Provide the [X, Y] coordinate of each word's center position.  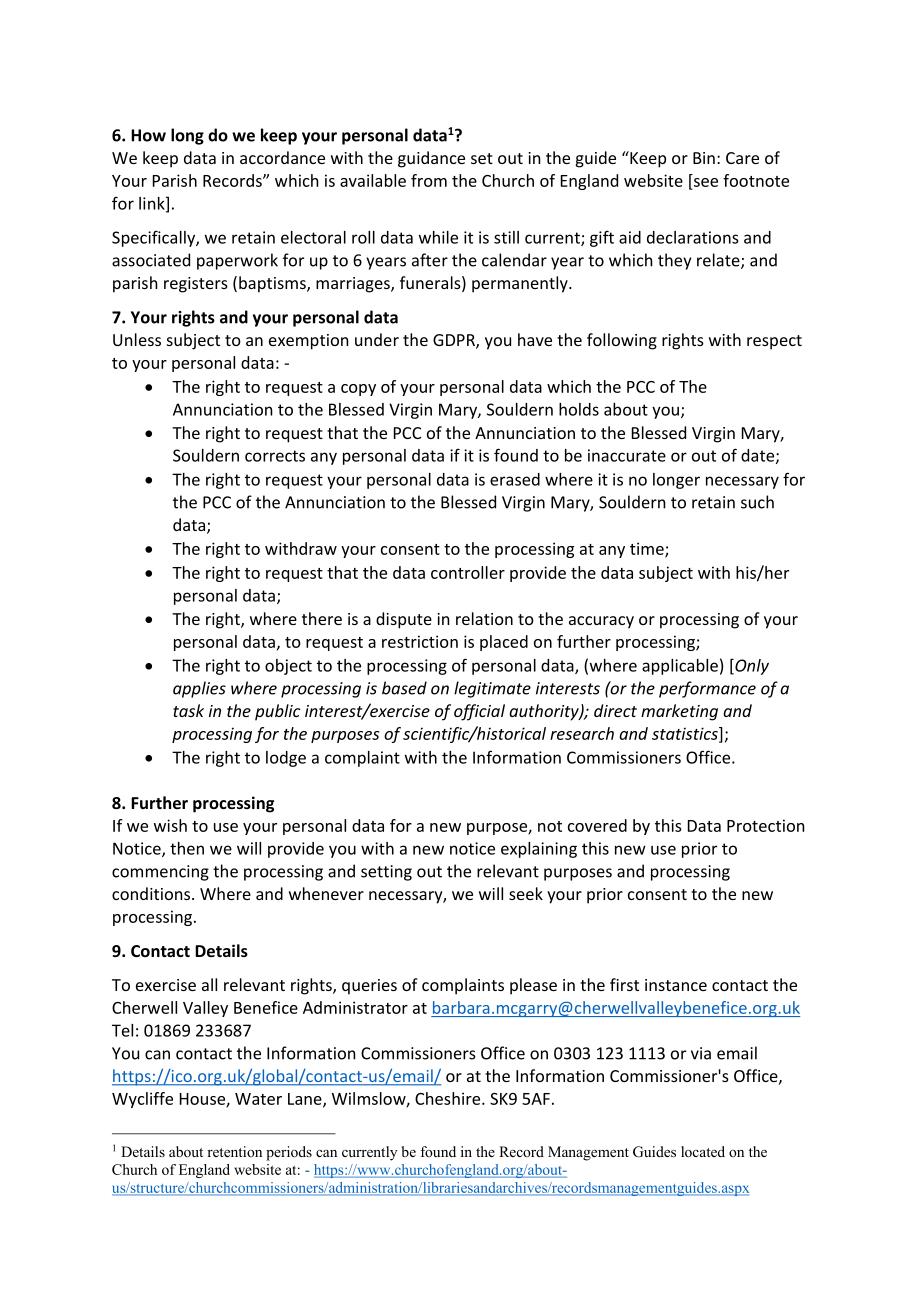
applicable [680, 667]
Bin [704, 158]
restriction [420, 641]
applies [199, 689]
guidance [431, 159]
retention [234, 1151]
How [148, 135]
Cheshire [449, 1098]
